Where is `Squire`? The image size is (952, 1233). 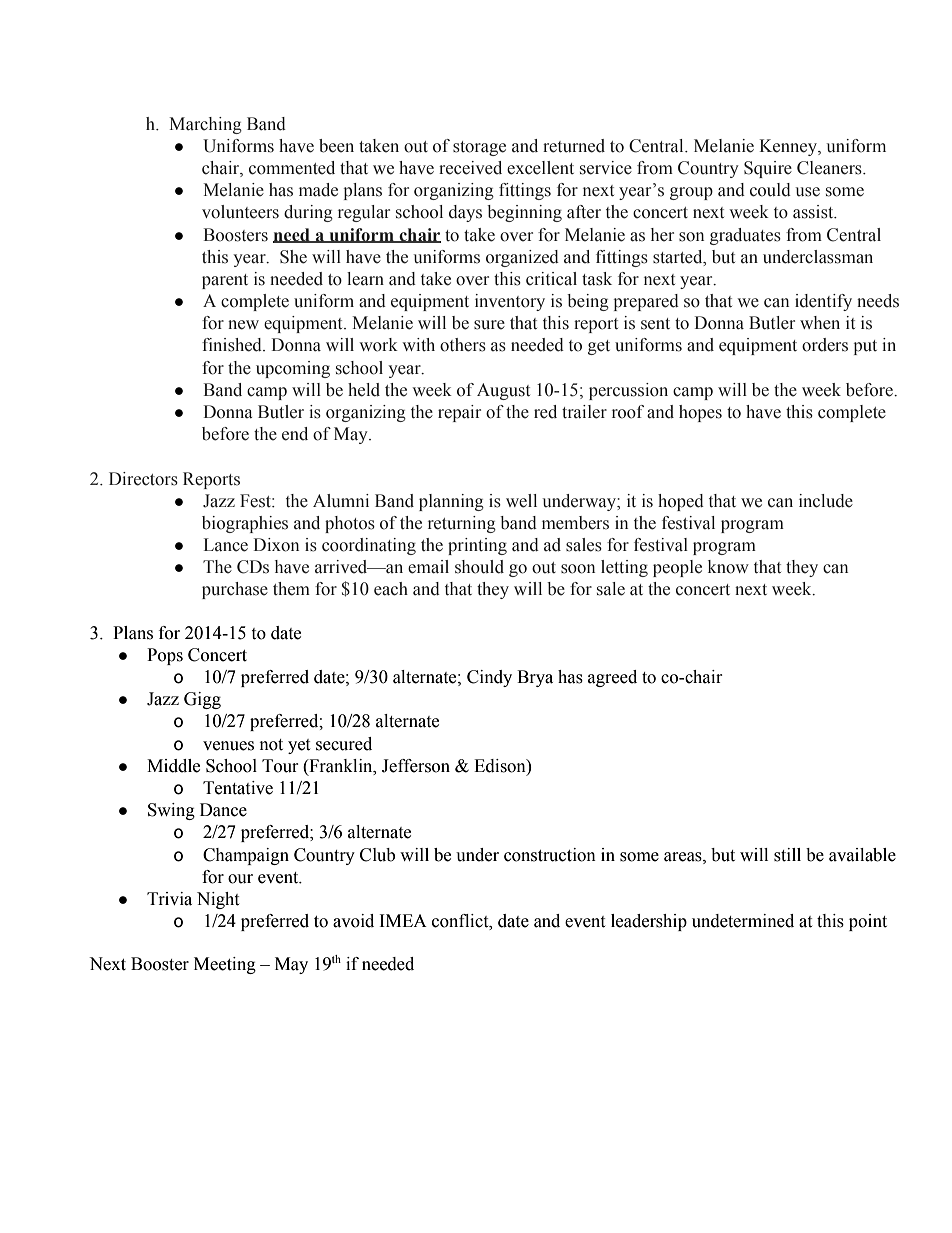 Squire is located at coordinates (768, 169).
